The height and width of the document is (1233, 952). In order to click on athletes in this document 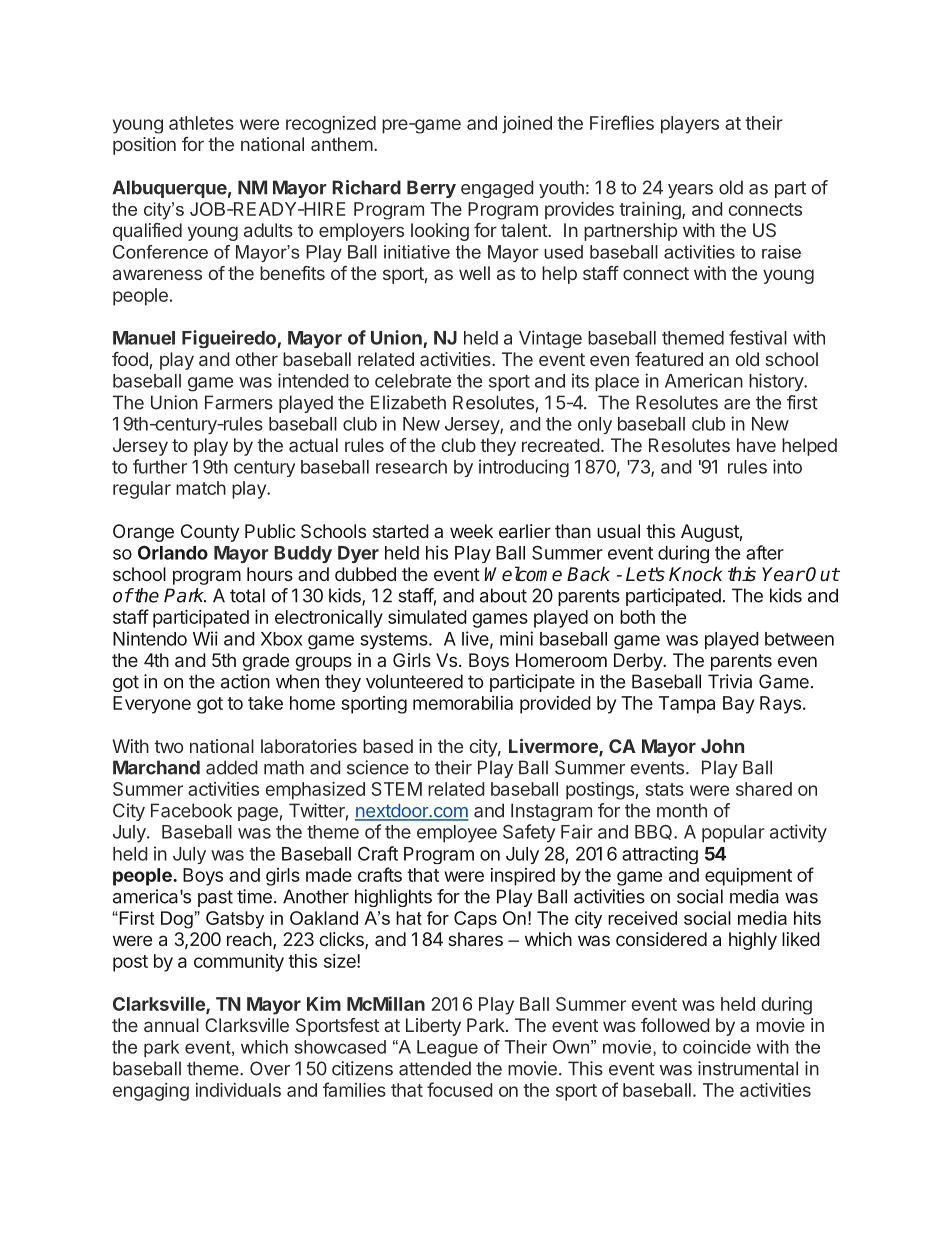, I will do `click(201, 123)`.
